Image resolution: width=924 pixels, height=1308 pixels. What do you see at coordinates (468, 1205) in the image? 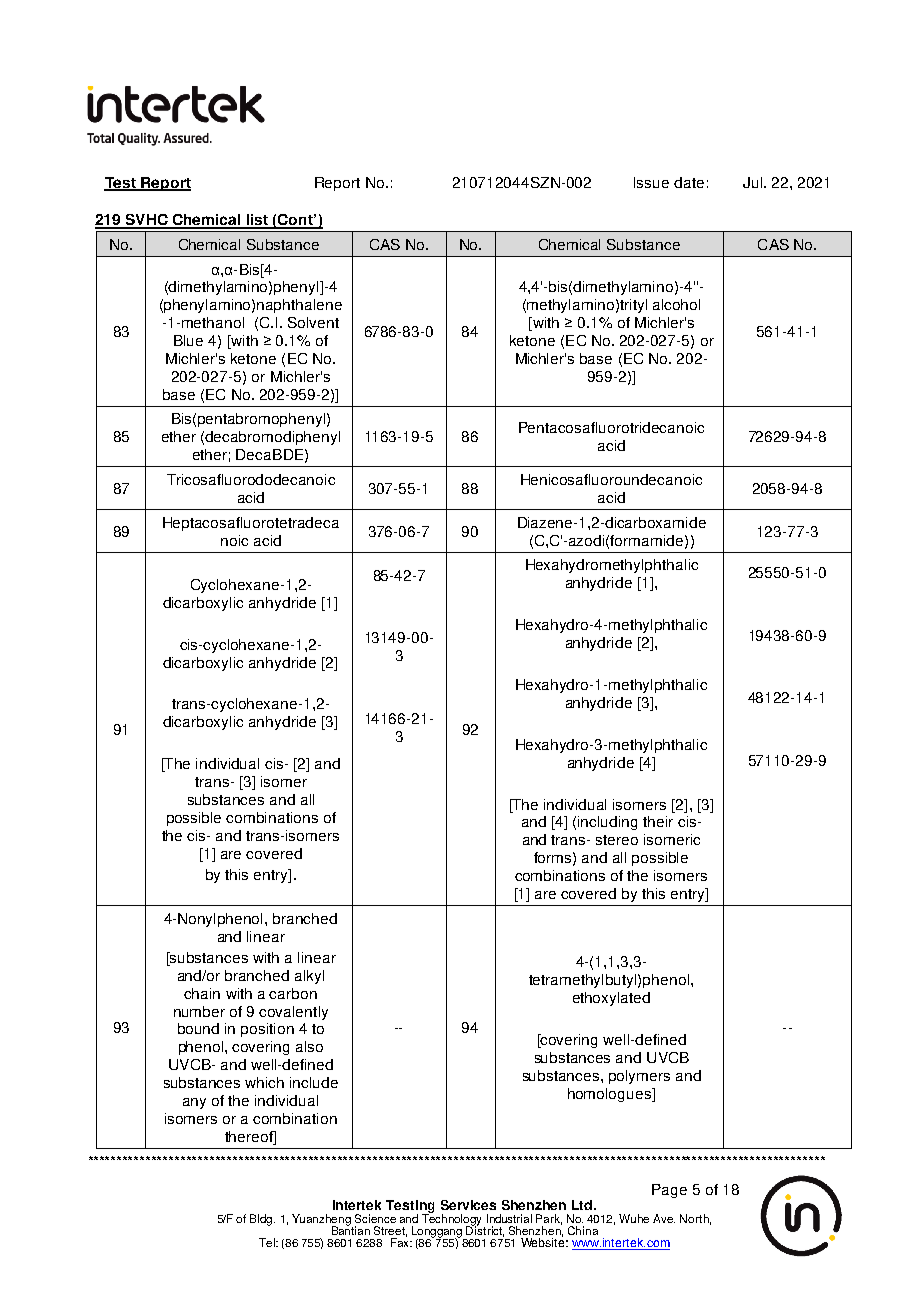
I see `Services` at bounding box center [468, 1205].
